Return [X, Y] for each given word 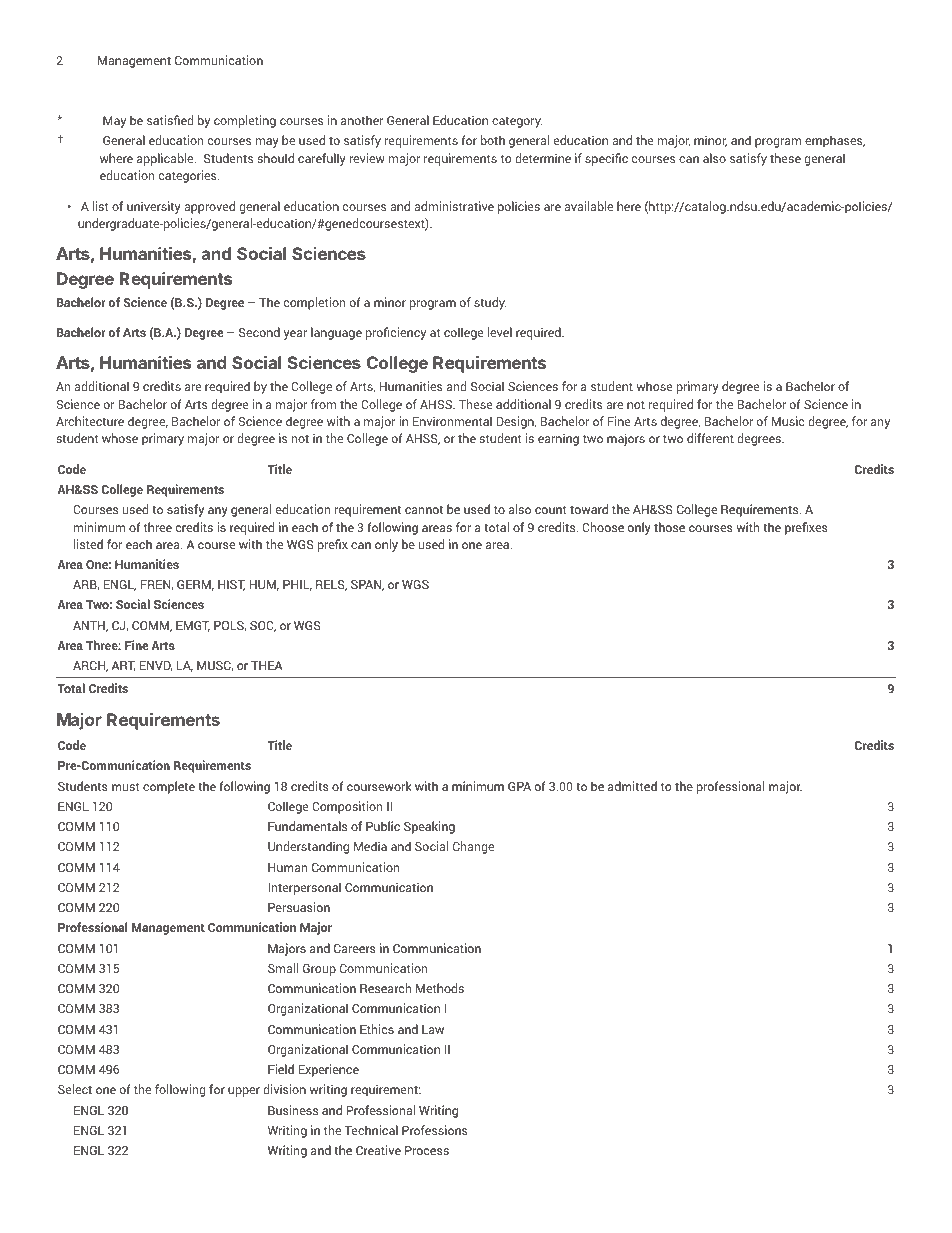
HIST [231, 585]
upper [244, 1092]
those [669, 527]
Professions [435, 1130]
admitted [632, 786]
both [493, 140]
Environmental [452, 421]
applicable [166, 159]
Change [473, 847]
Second [259, 332]
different [710, 438]
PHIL [297, 585]
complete [169, 787]
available [588, 206]
